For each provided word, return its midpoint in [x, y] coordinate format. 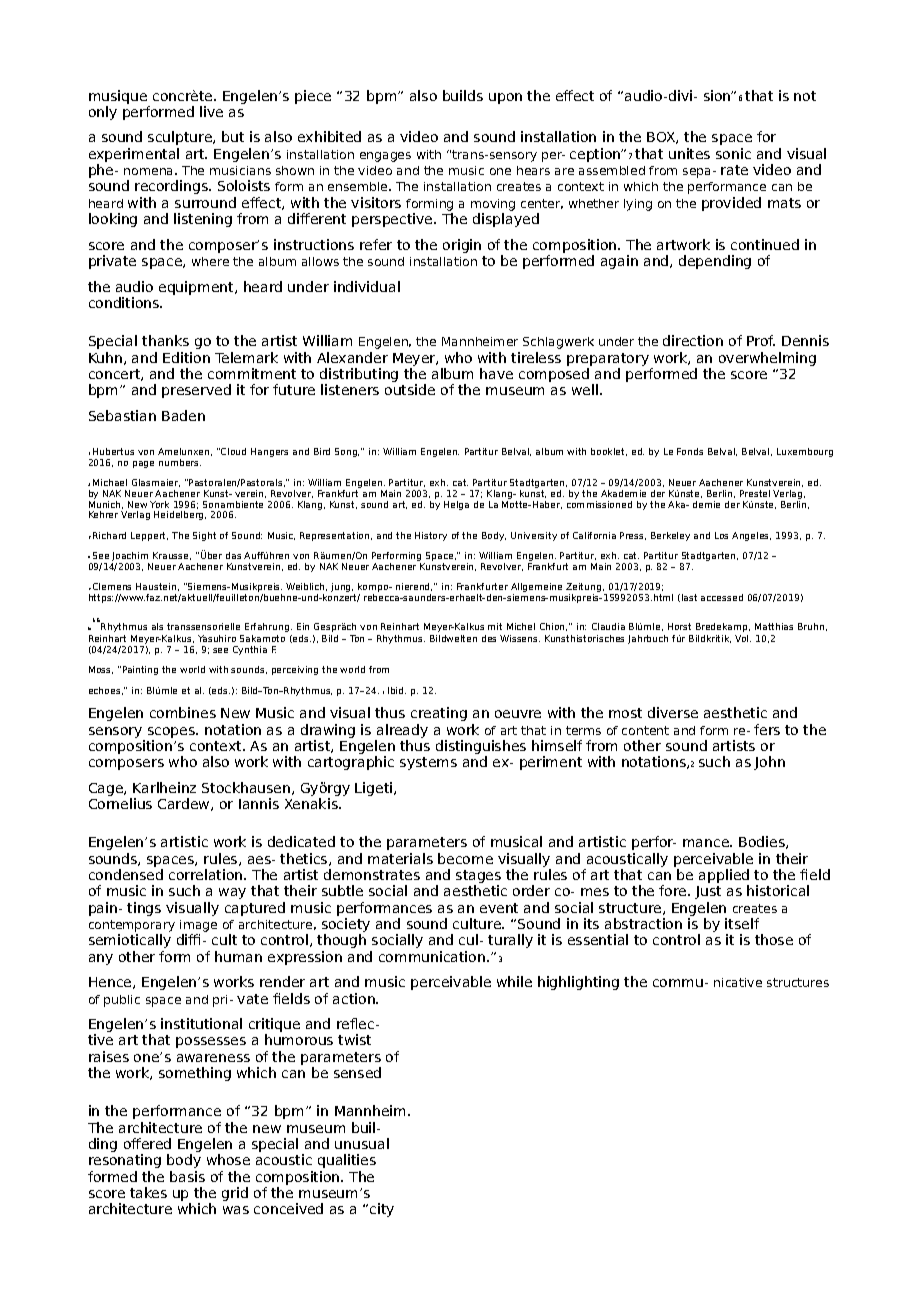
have [496, 373]
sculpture [181, 138]
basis [187, 1176]
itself [742, 923]
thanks [165, 340]
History [431, 536]
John [769, 763]
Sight [204, 536]
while [514, 981]
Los [721, 535]
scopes [172, 732]
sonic [733, 153]
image [198, 926]
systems [428, 763]
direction [693, 340]
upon [505, 98]
